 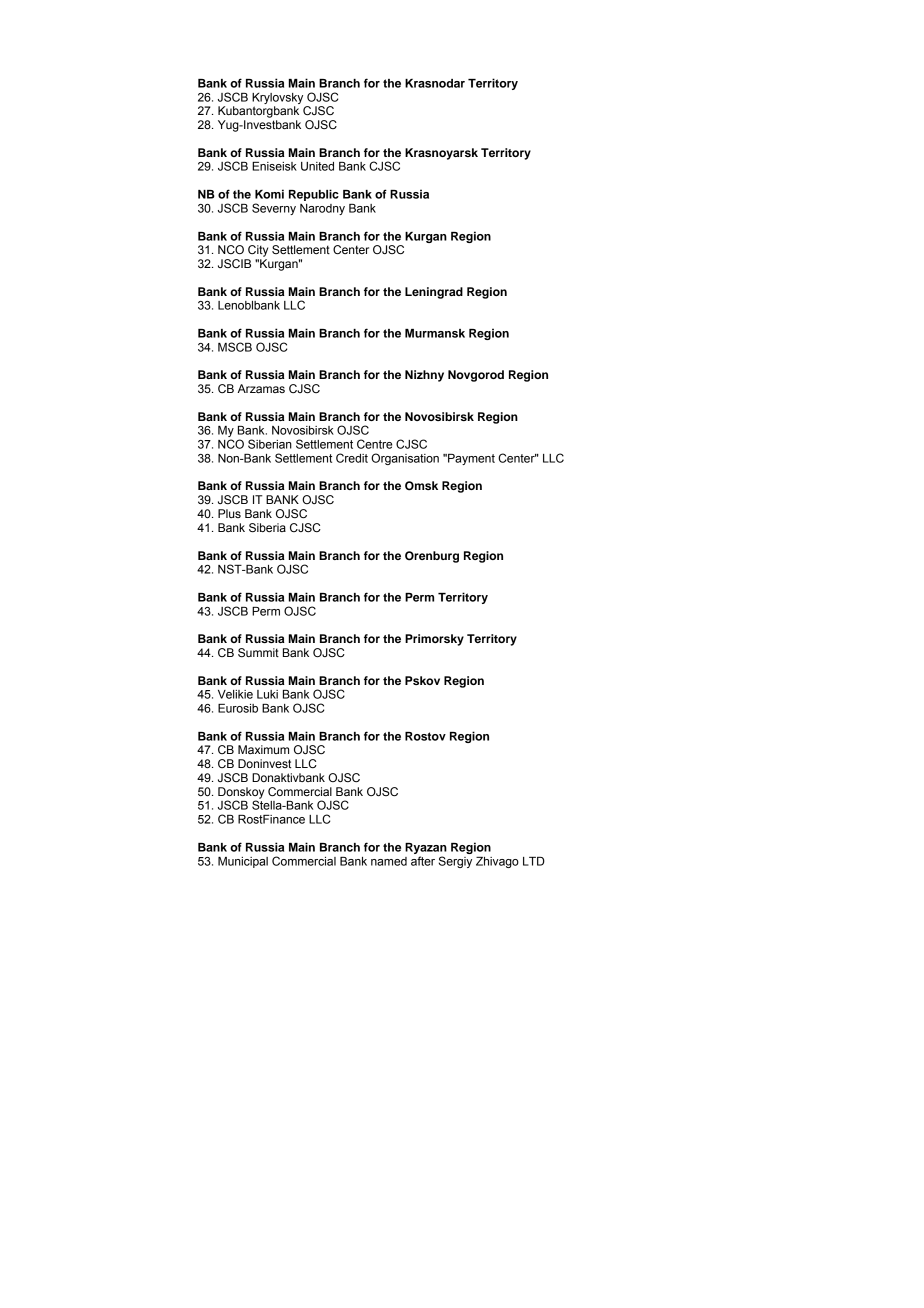 What do you see at coordinates (497, 862) in the screenshot?
I see `Zhivago` at bounding box center [497, 862].
